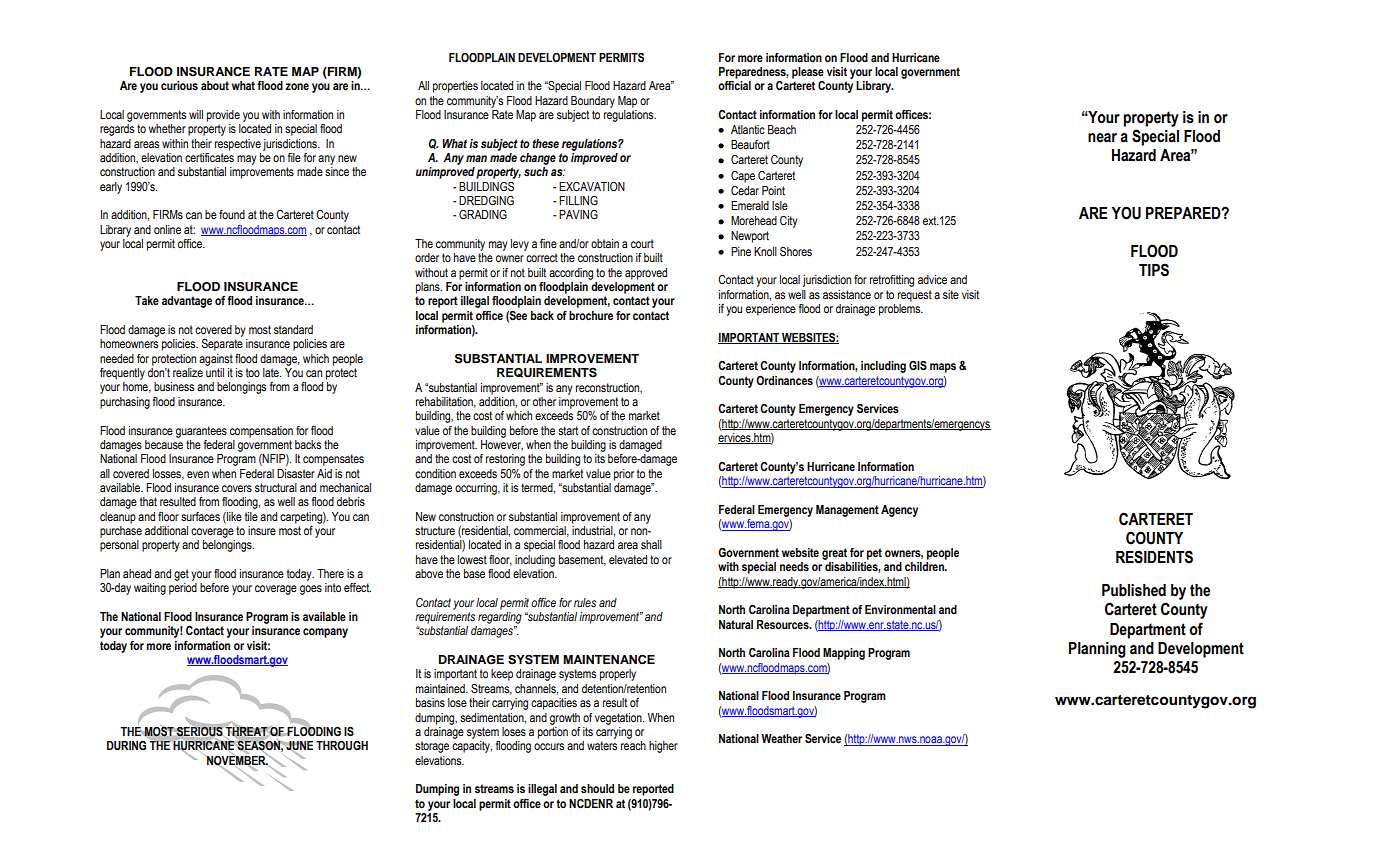 Image resolution: width=1400 pixels, height=850 pixels. I want to click on near, so click(1102, 138).
